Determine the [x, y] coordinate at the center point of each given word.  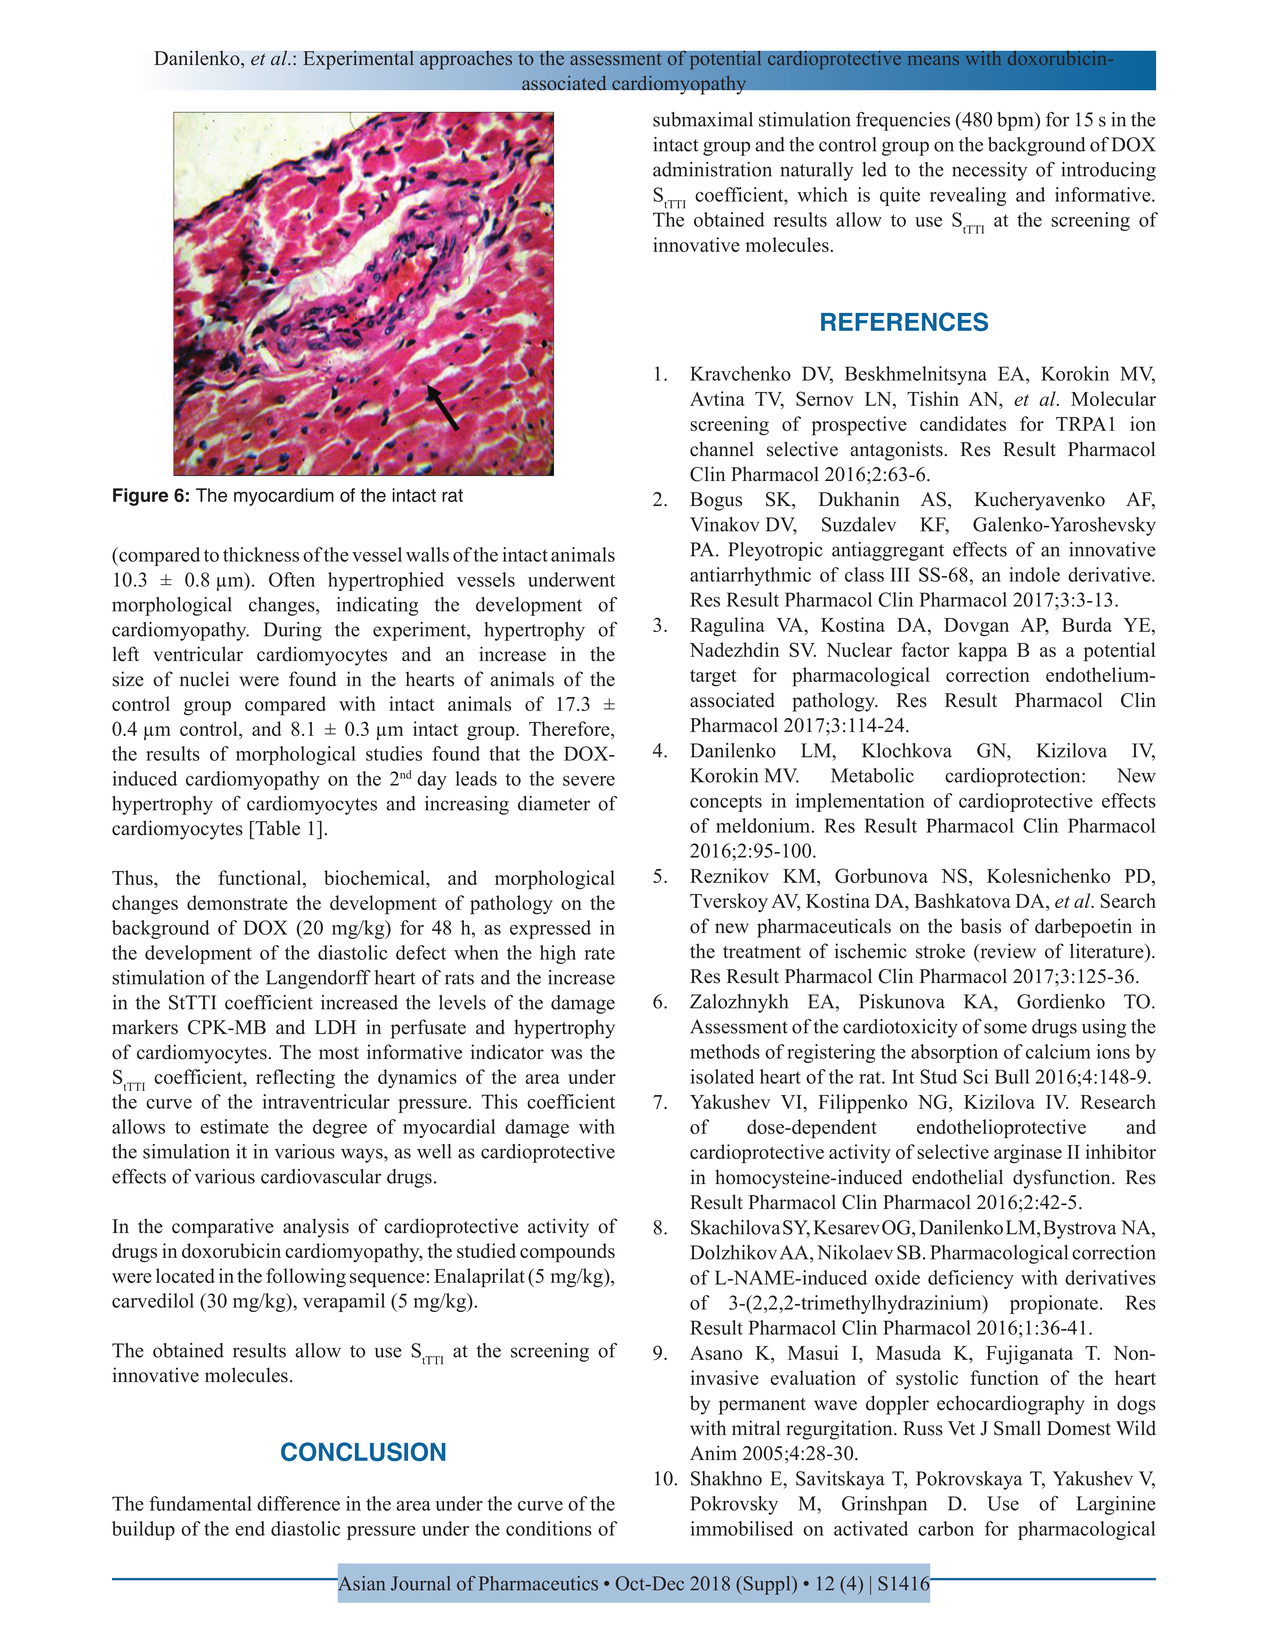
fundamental [200, 1503]
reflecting [295, 1079]
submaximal [703, 119]
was [566, 1054]
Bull [1012, 1076]
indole [1034, 574]
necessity [989, 171]
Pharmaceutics [538, 1583]
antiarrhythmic [750, 576]
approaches [467, 60]
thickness [261, 554]
